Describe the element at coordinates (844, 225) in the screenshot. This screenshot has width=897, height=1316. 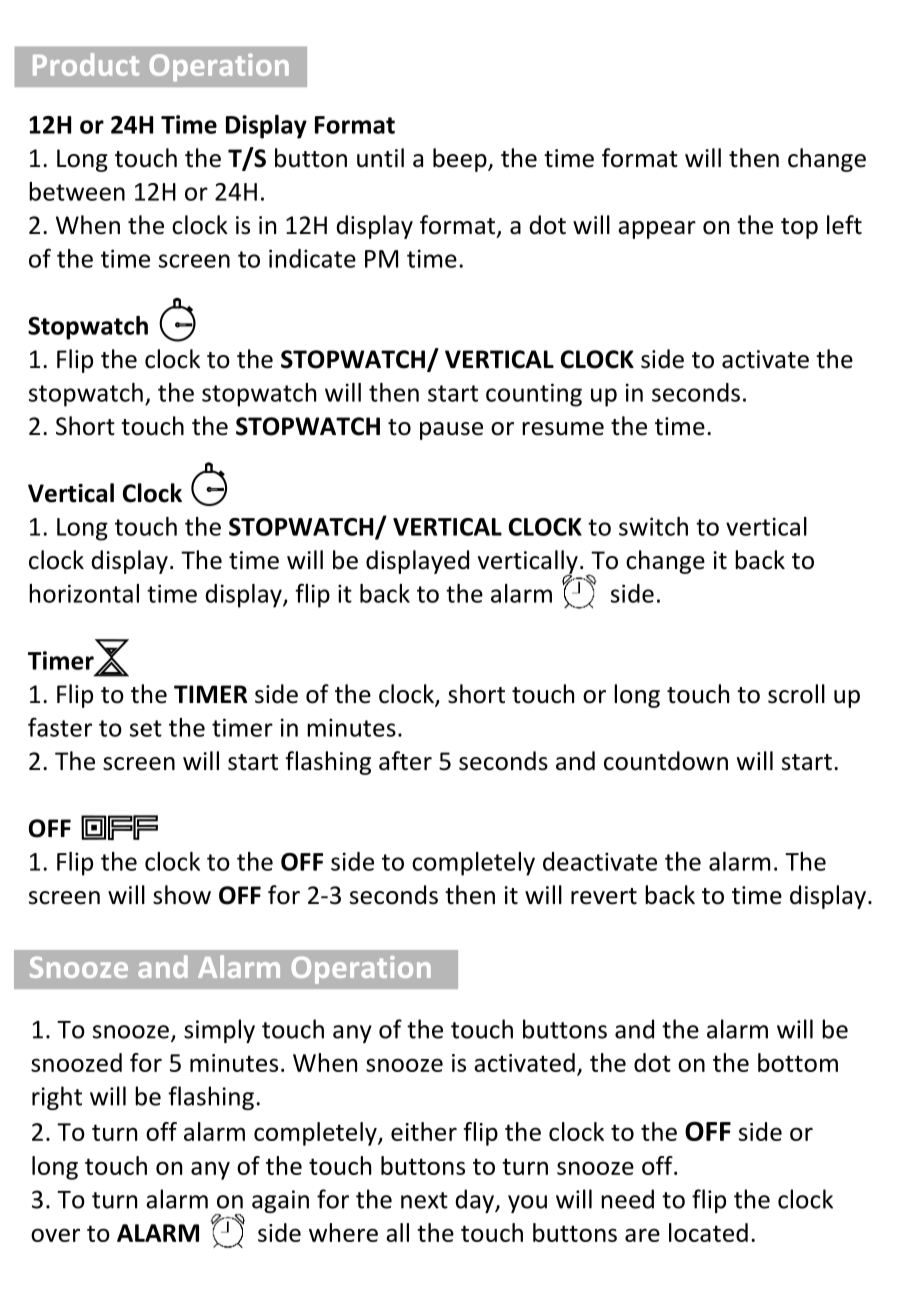
I see `left` at that location.
